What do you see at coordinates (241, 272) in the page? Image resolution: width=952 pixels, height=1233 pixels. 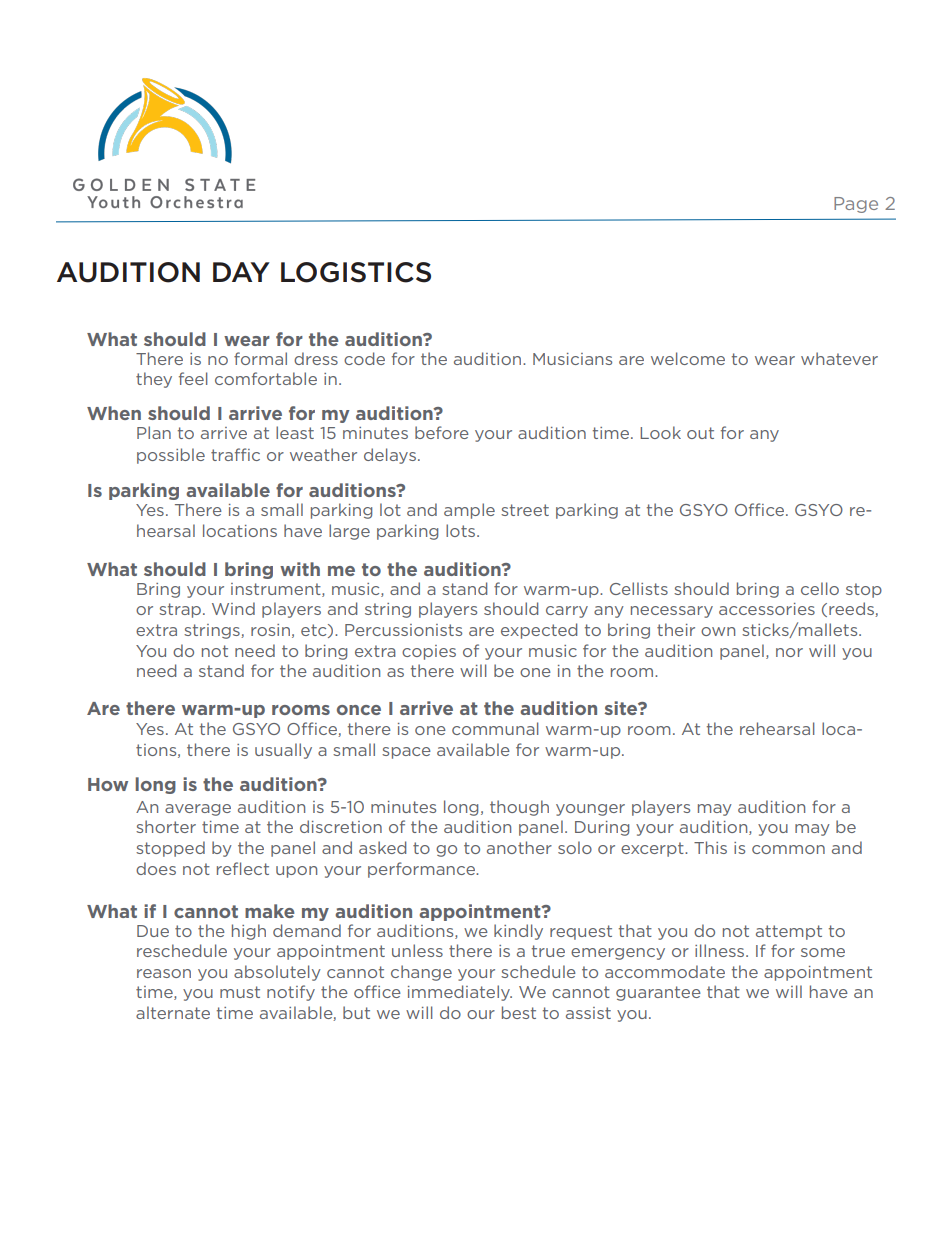 I see `DAY` at bounding box center [241, 272].
